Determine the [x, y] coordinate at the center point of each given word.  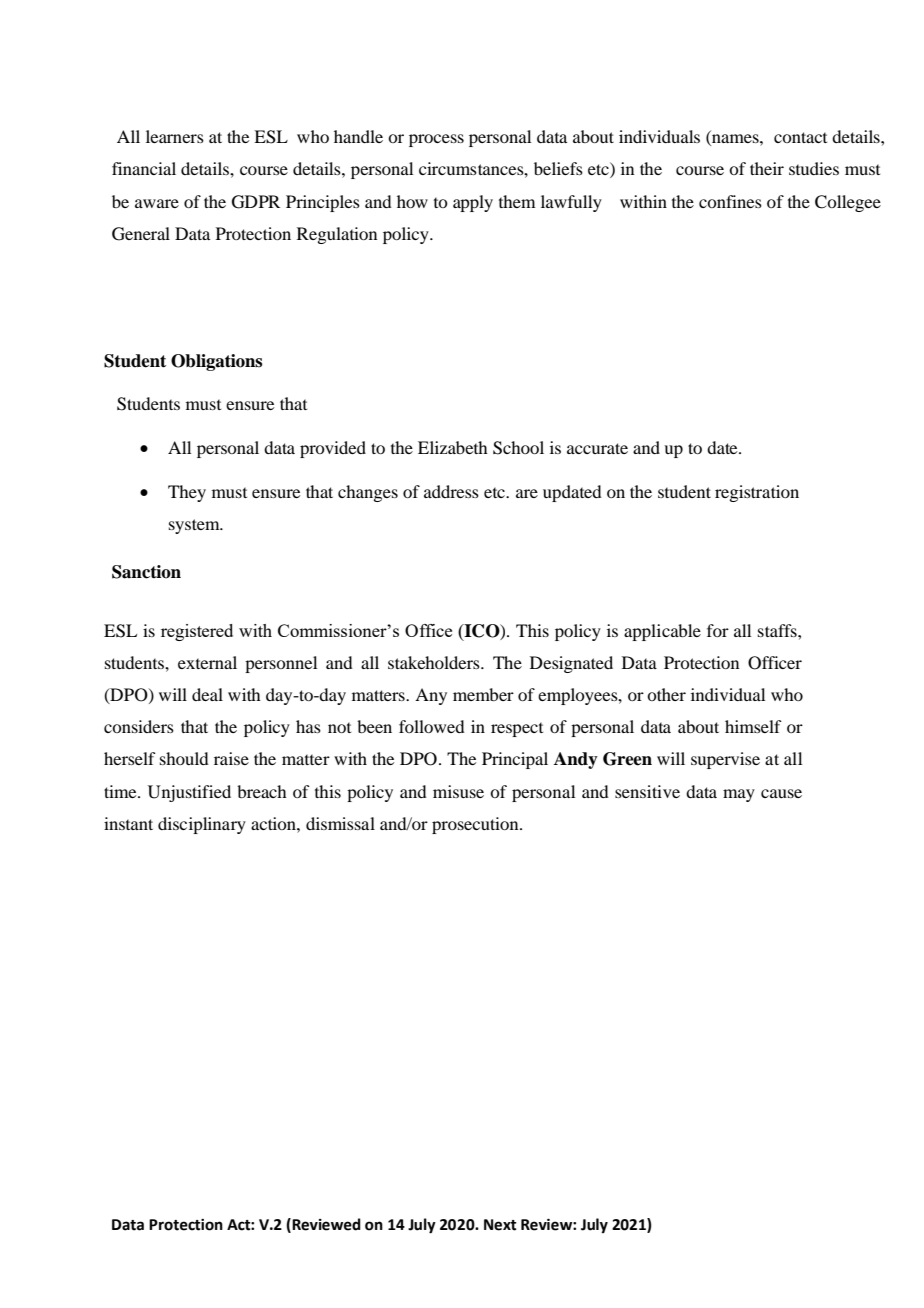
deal [207, 694]
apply [473, 203]
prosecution [476, 825]
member [483, 694]
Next [500, 1225]
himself [753, 726]
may [739, 795]
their [767, 168]
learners [175, 136]
